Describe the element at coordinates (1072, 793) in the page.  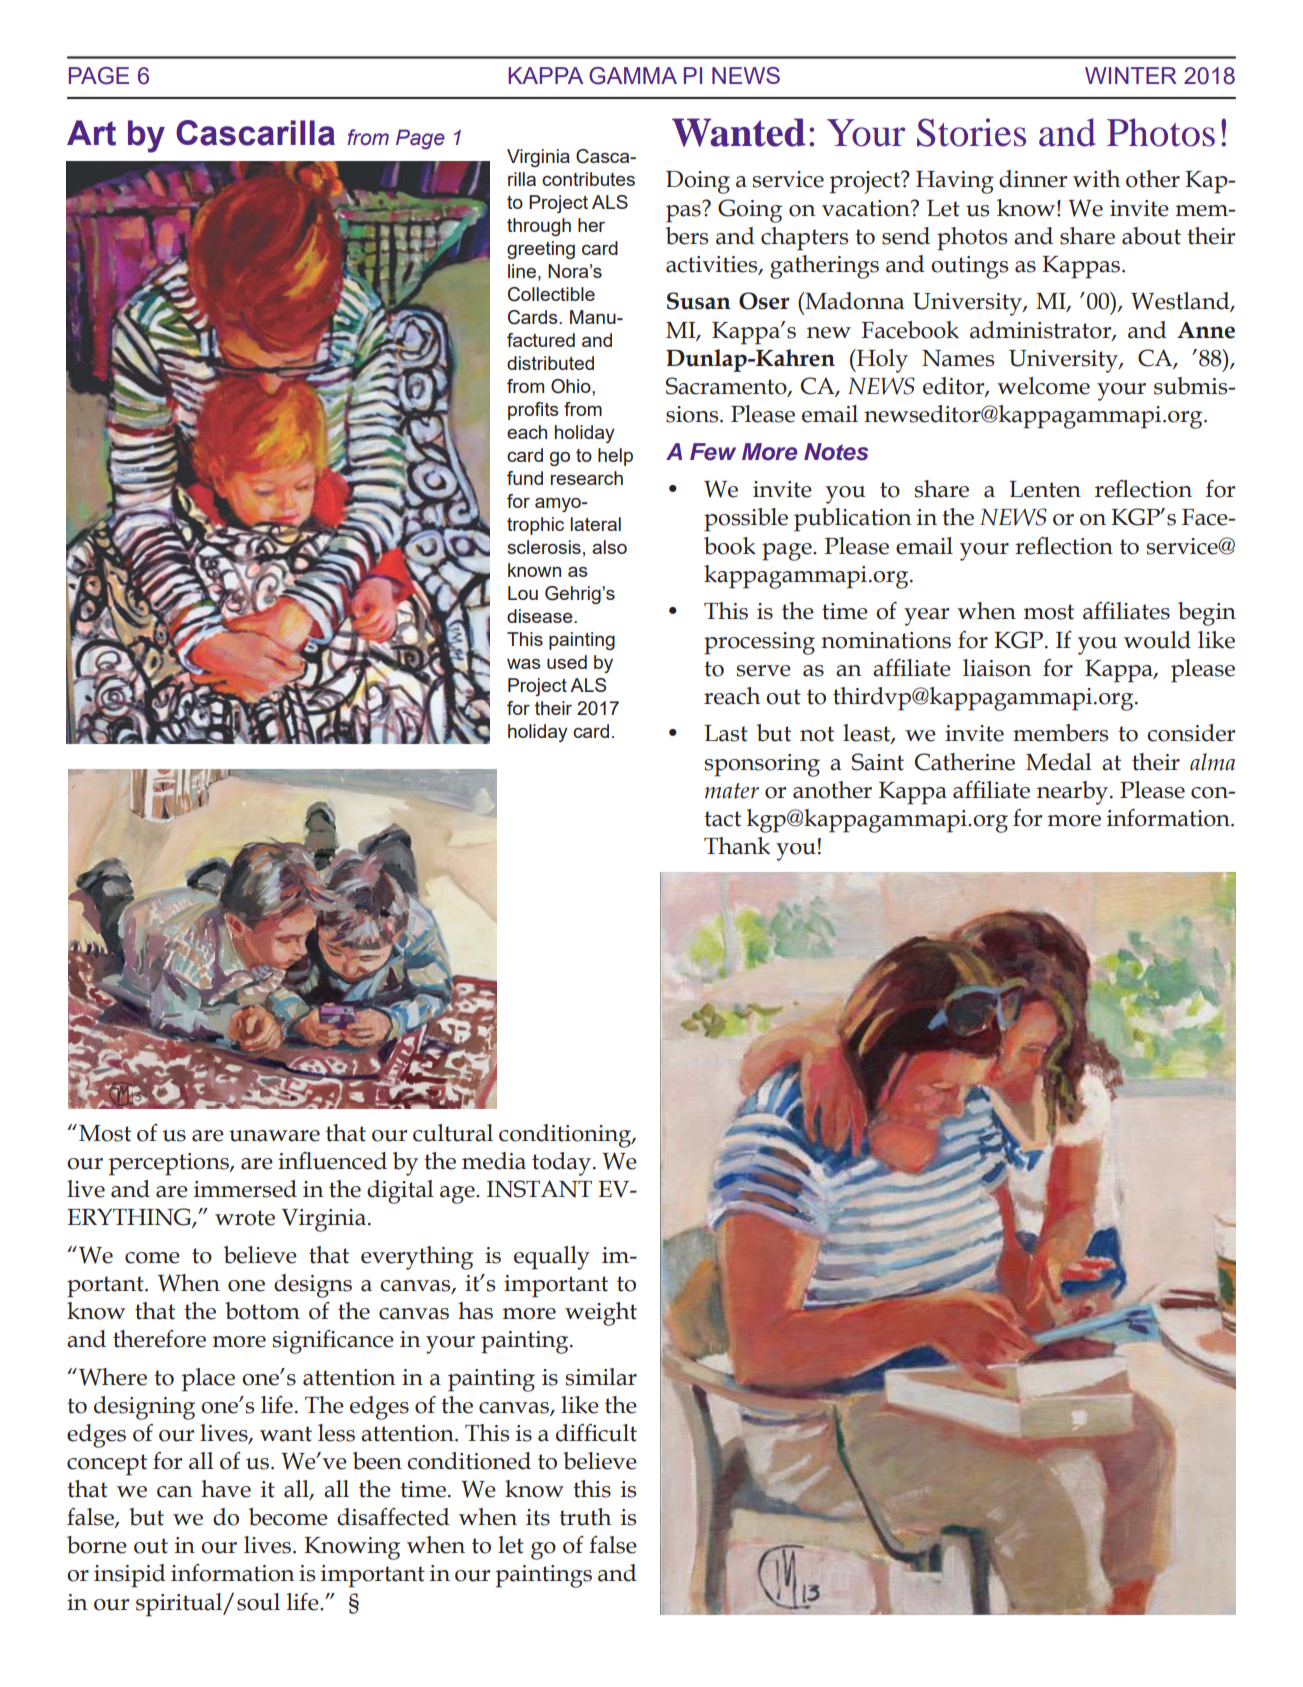
I see `nearby` at that location.
